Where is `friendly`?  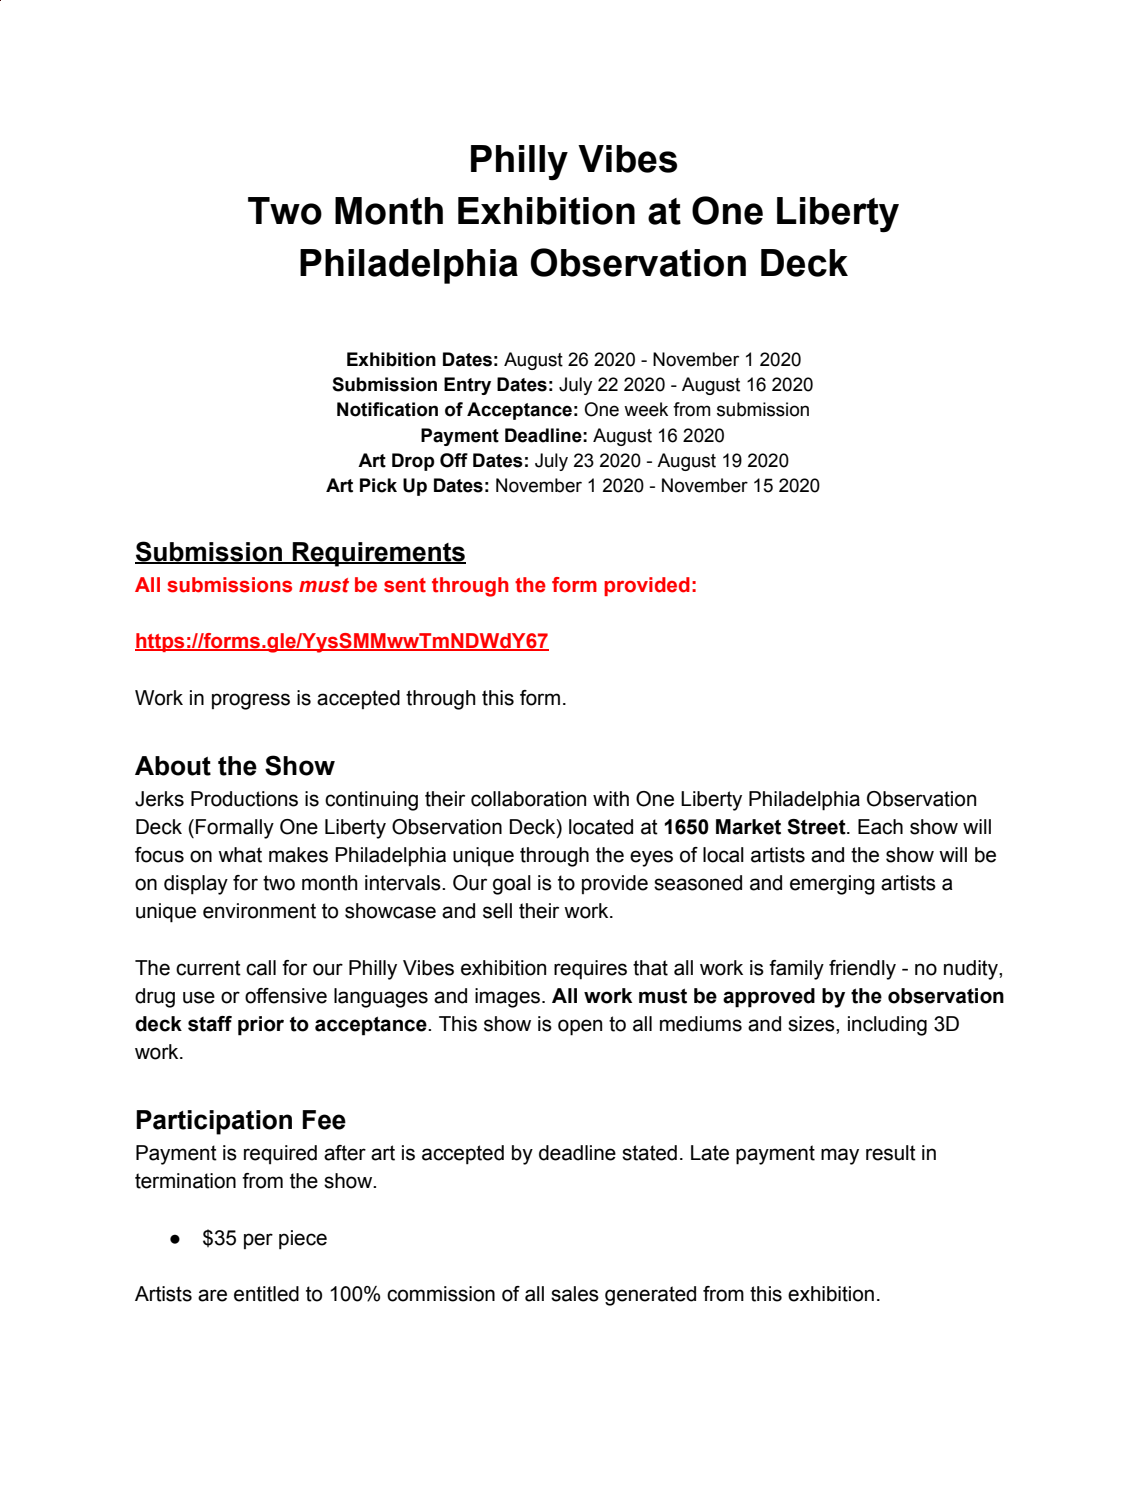
friendly is located at coordinates (862, 970).
